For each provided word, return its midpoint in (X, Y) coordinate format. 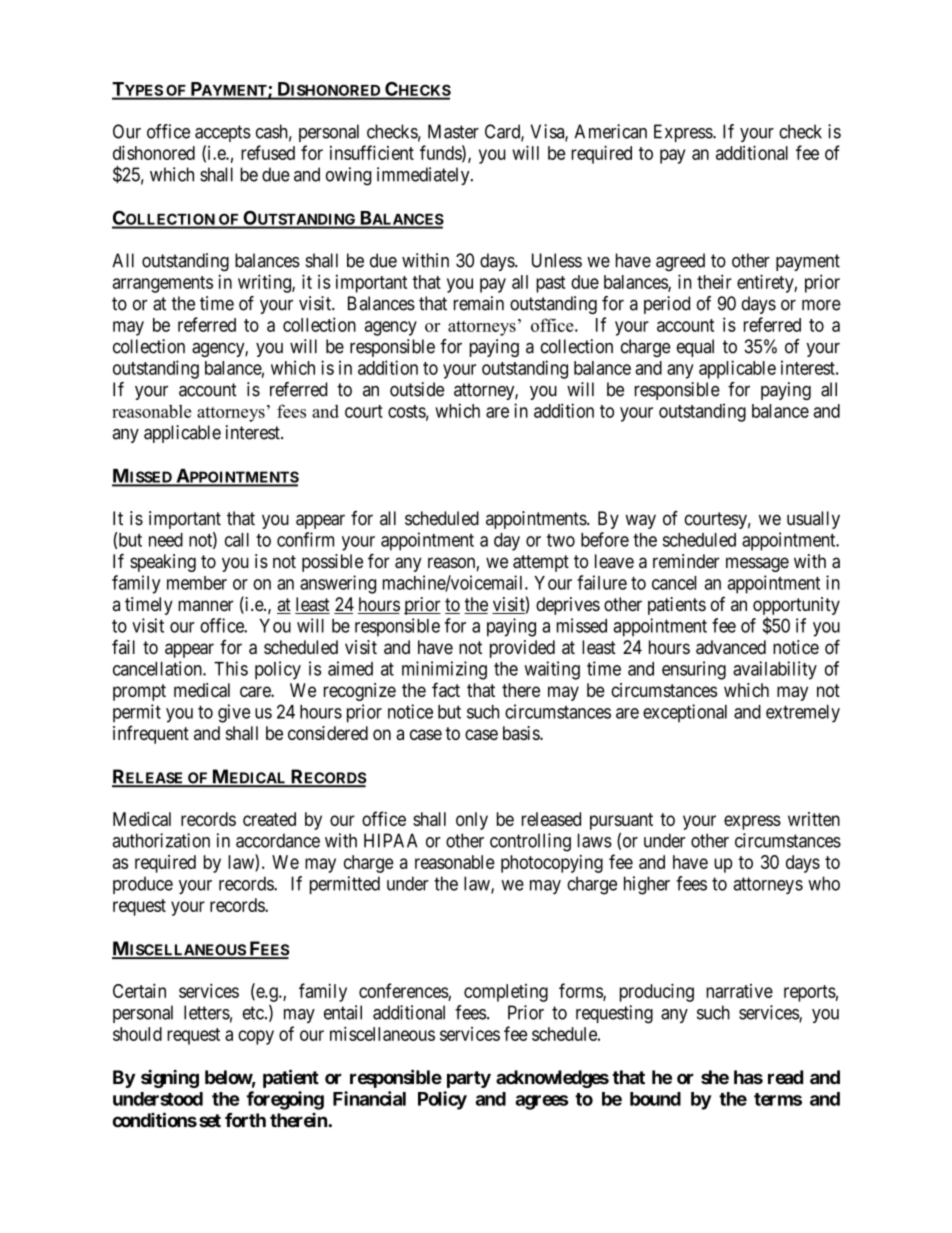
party (469, 1079)
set (210, 1121)
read (785, 1077)
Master (453, 131)
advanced (731, 647)
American (611, 131)
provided (522, 649)
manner (206, 606)
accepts (223, 133)
